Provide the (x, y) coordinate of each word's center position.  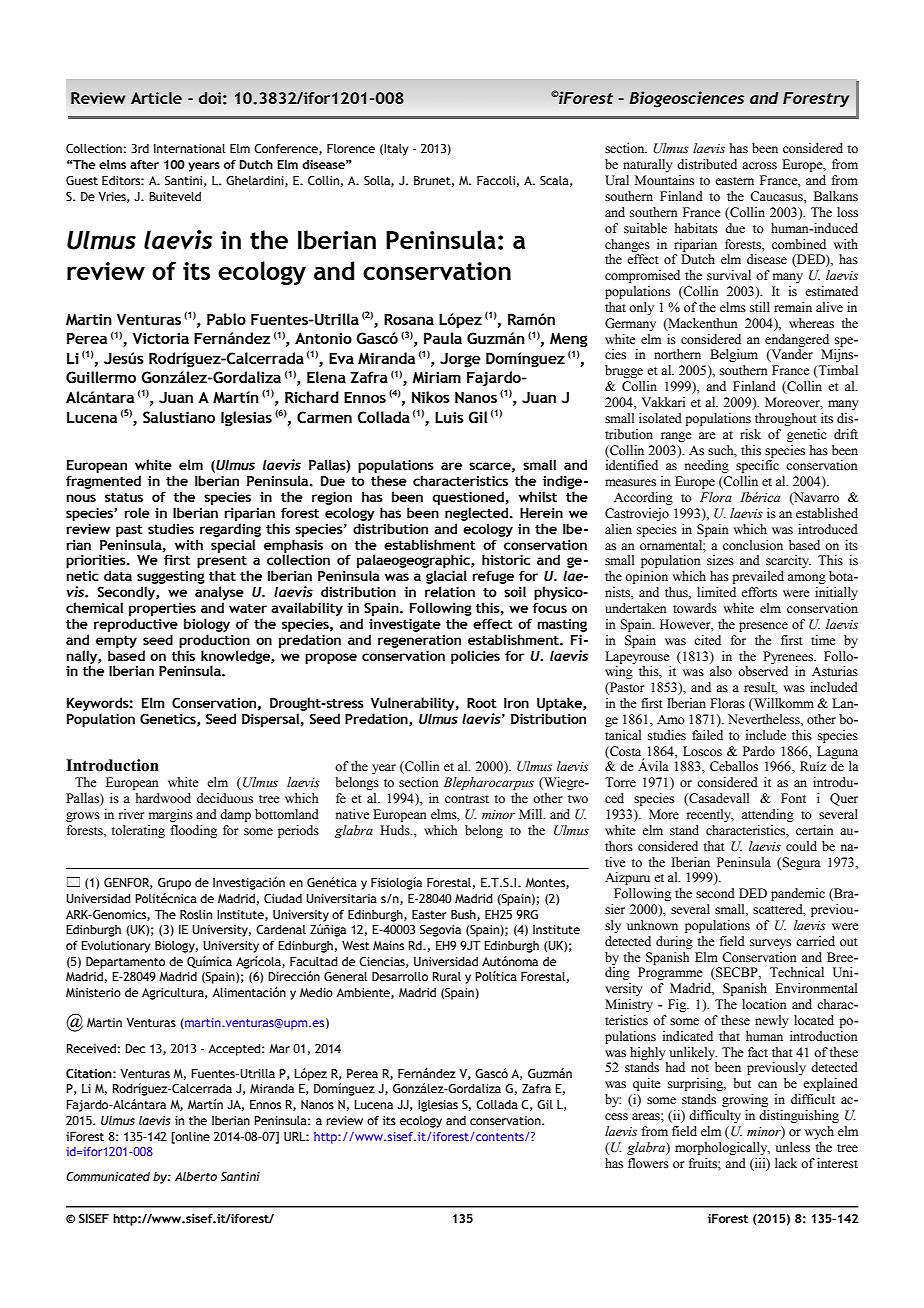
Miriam (436, 377)
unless (793, 1147)
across (759, 166)
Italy (396, 150)
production (214, 641)
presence (763, 627)
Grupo (174, 884)
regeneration (419, 641)
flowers (648, 1163)
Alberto (196, 1176)
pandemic (798, 894)
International (190, 148)
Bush (464, 915)
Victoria (160, 338)
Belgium (734, 355)
